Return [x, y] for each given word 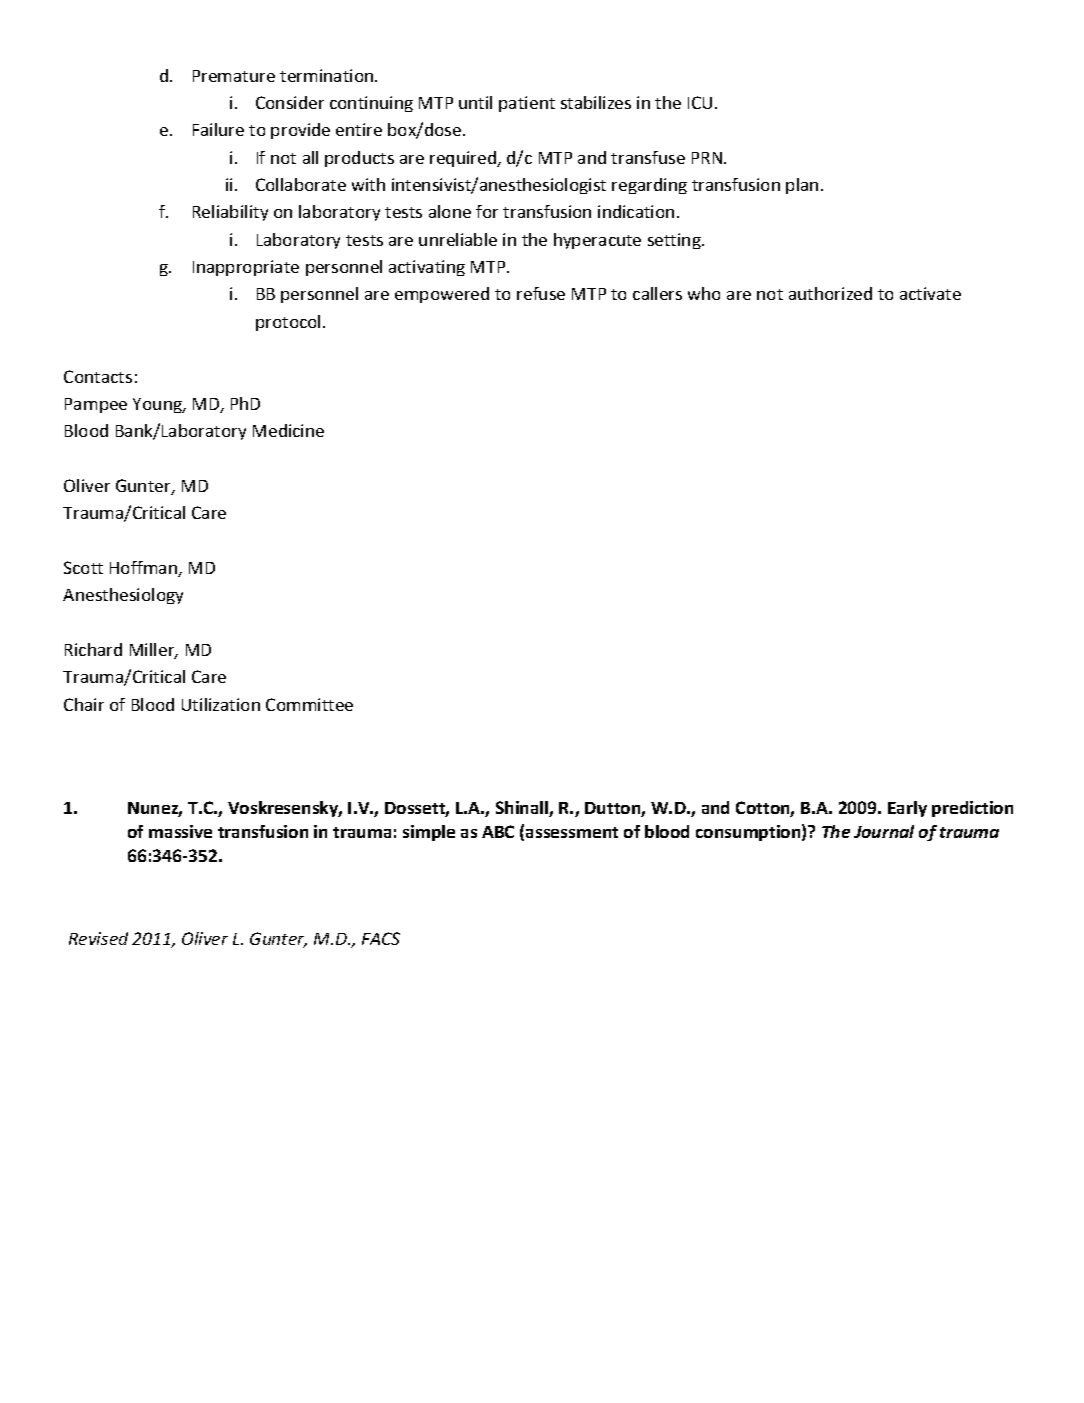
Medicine [288, 430]
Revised [98, 938]
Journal [884, 831]
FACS [381, 938]
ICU [700, 102]
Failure [218, 129]
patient [527, 104]
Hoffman [144, 569]
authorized [830, 293]
